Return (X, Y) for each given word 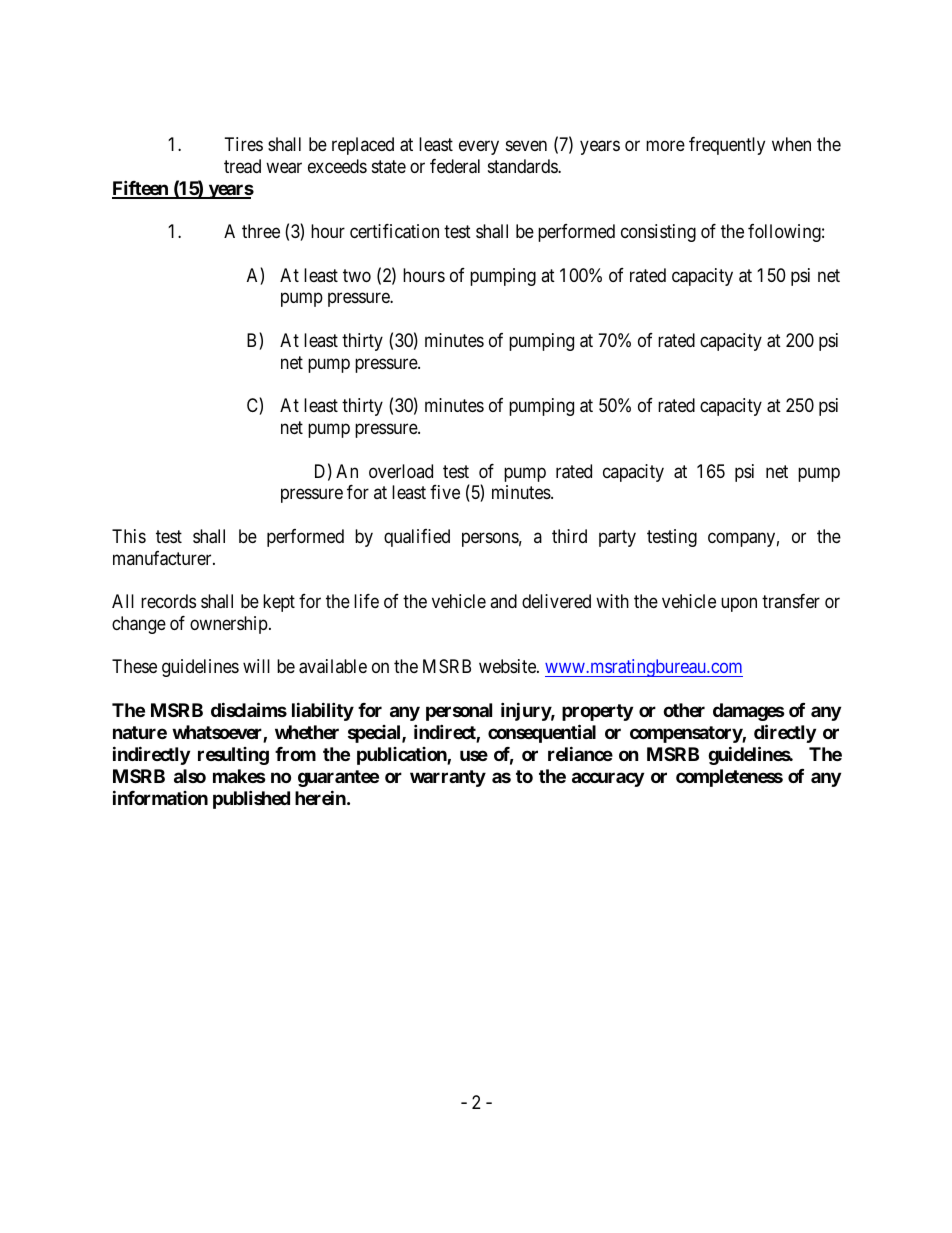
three (261, 231)
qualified (417, 538)
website (508, 666)
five (445, 492)
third (569, 536)
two (357, 275)
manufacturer (163, 558)
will (256, 666)
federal (455, 166)
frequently (727, 146)
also (190, 776)
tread (242, 166)
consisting (658, 233)
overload (401, 471)
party (617, 538)
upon (739, 605)
